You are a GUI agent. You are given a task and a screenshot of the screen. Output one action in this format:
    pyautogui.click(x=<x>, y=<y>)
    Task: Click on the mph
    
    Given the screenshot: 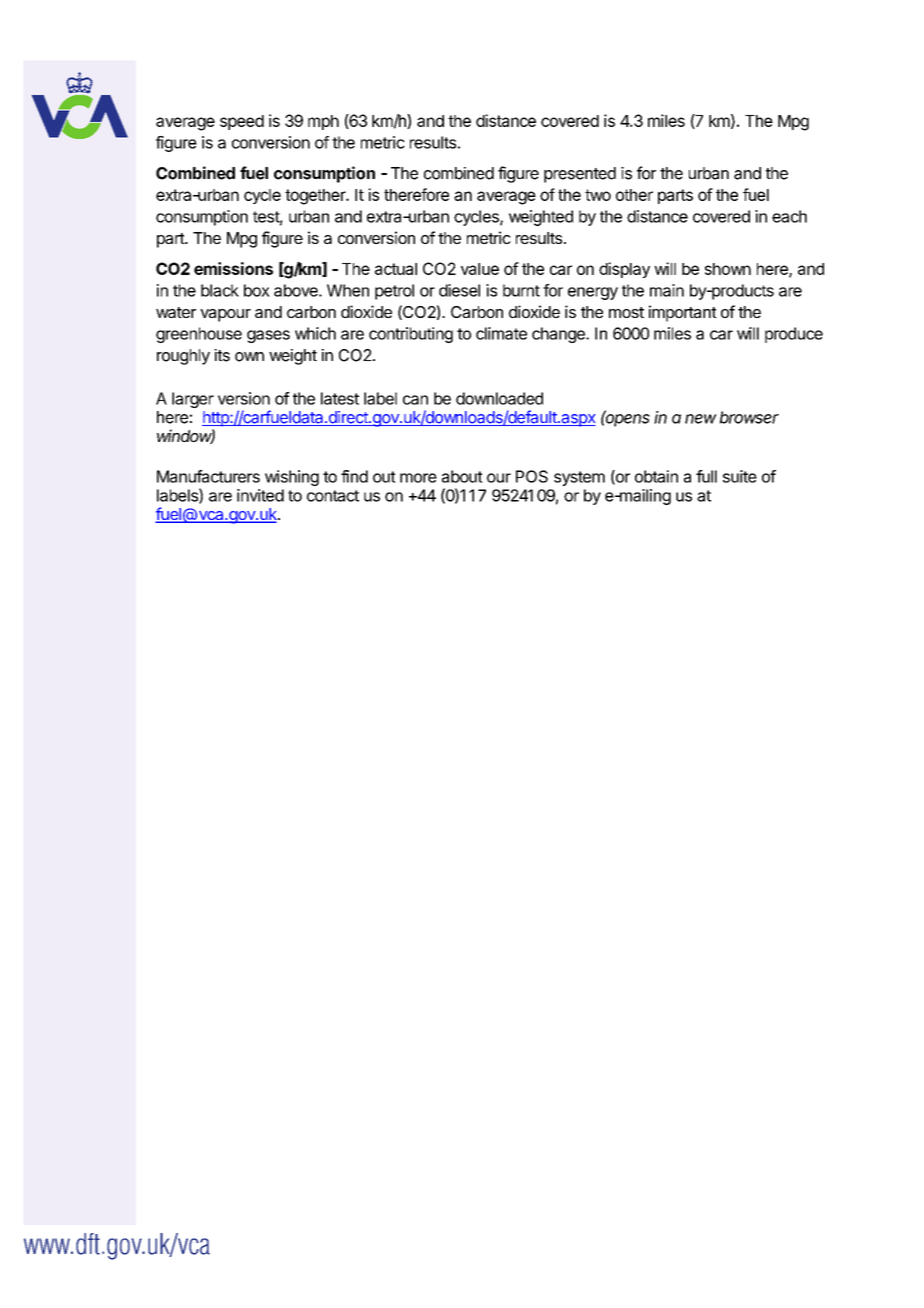 What is the action you would take?
    pyautogui.click(x=323, y=122)
